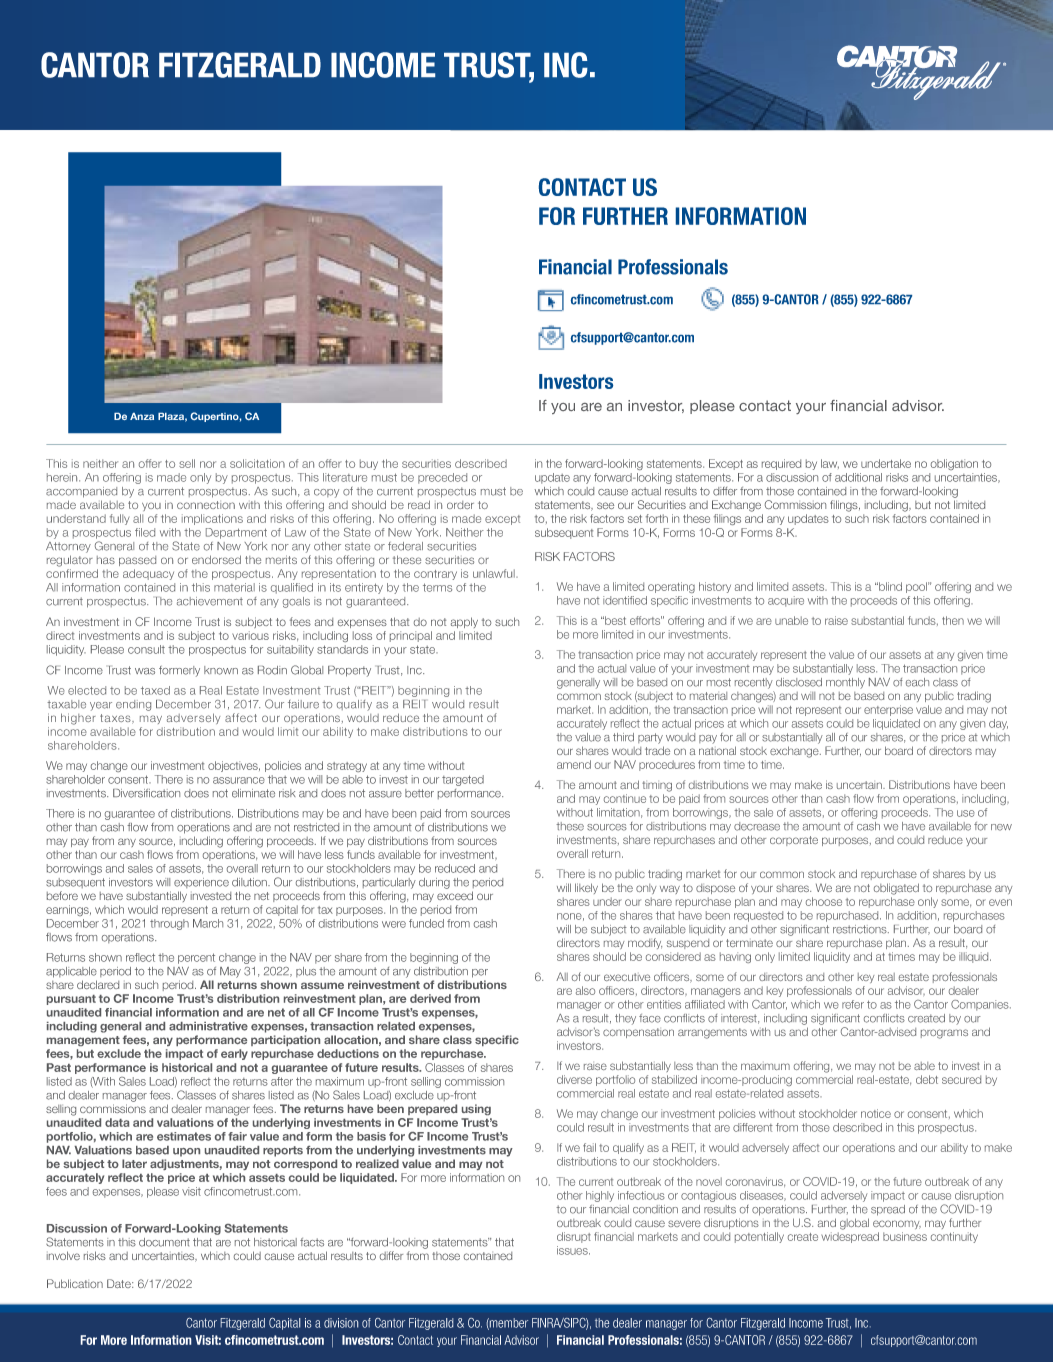 This screenshot has height=1362, width=1053. I want to click on Anza, so click(142, 416).
